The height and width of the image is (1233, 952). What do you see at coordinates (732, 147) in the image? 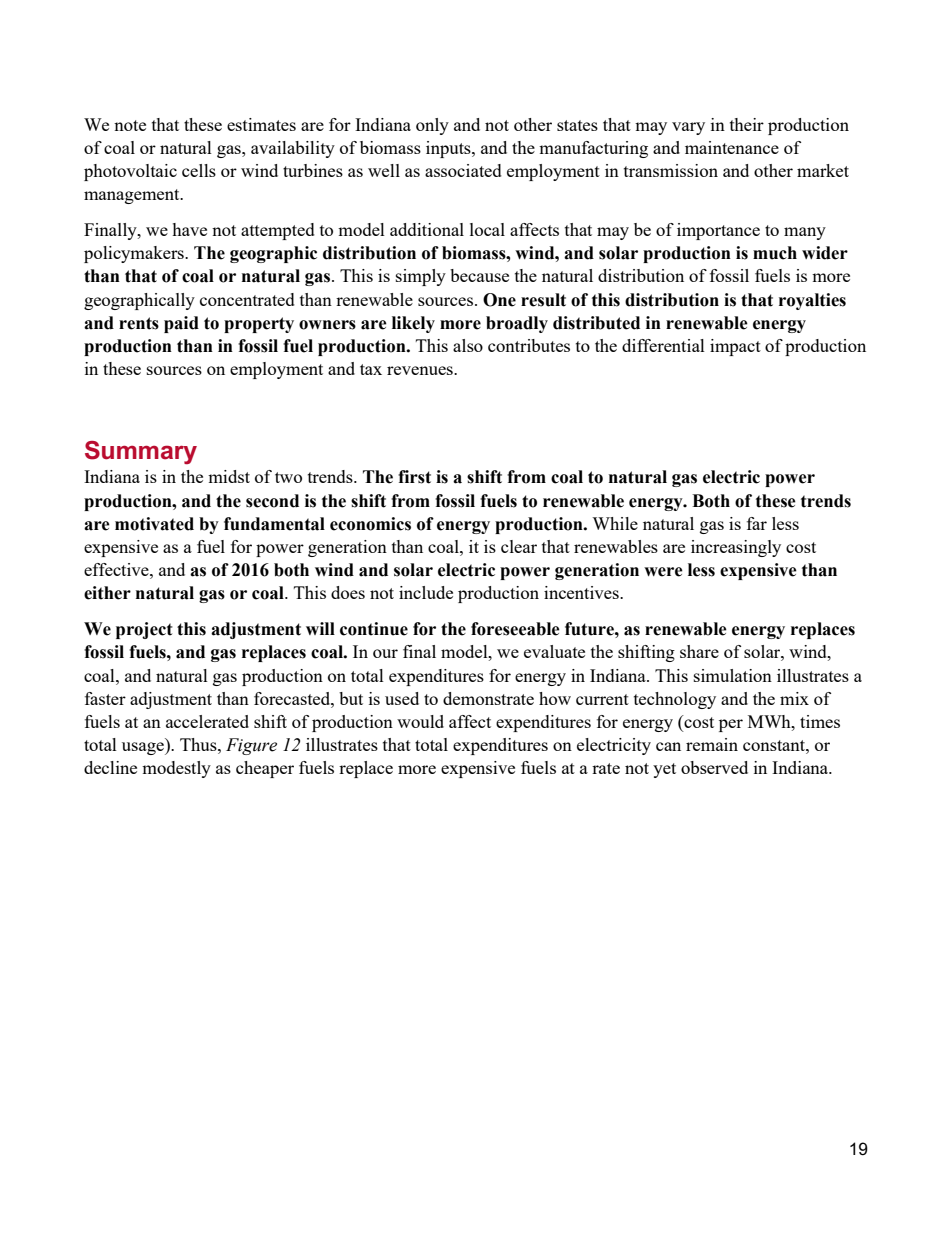
I see `maintenance` at bounding box center [732, 147].
